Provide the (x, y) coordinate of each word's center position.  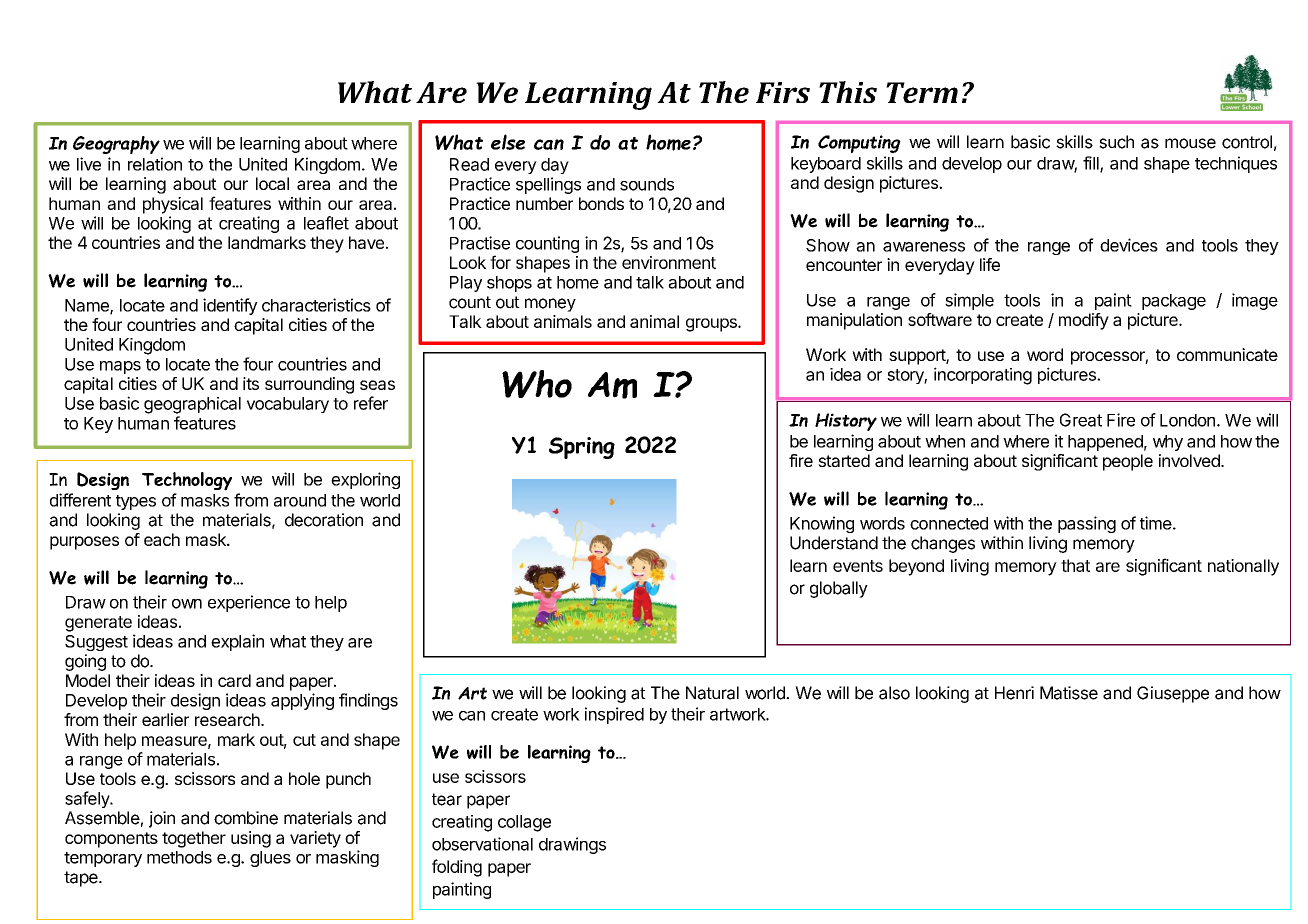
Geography (116, 145)
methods (179, 857)
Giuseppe (1173, 694)
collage (524, 823)
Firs (783, 92)
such (1116, 142)
